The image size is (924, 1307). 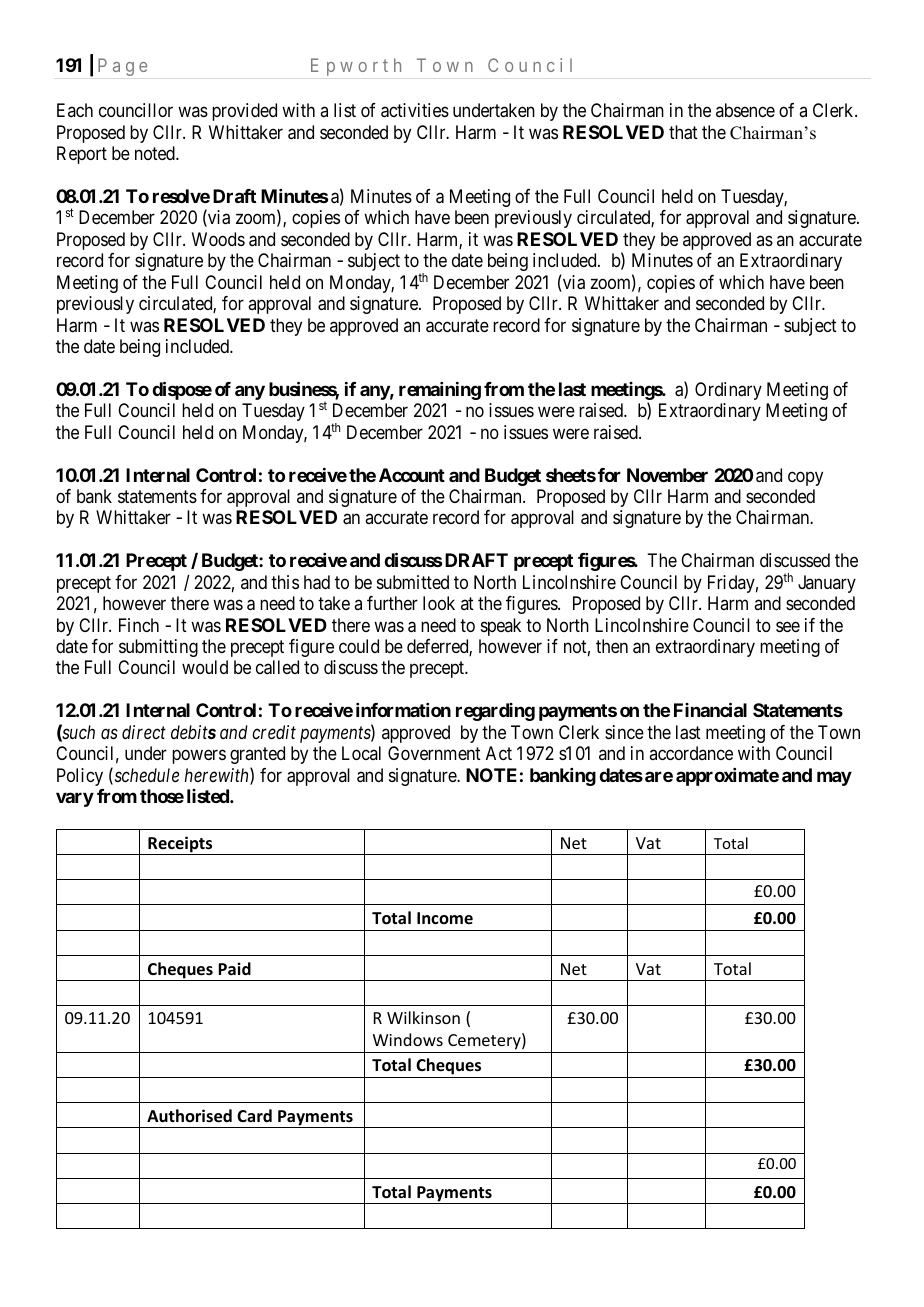 I want to click on Authorised, so click(x=189, y=1116).
